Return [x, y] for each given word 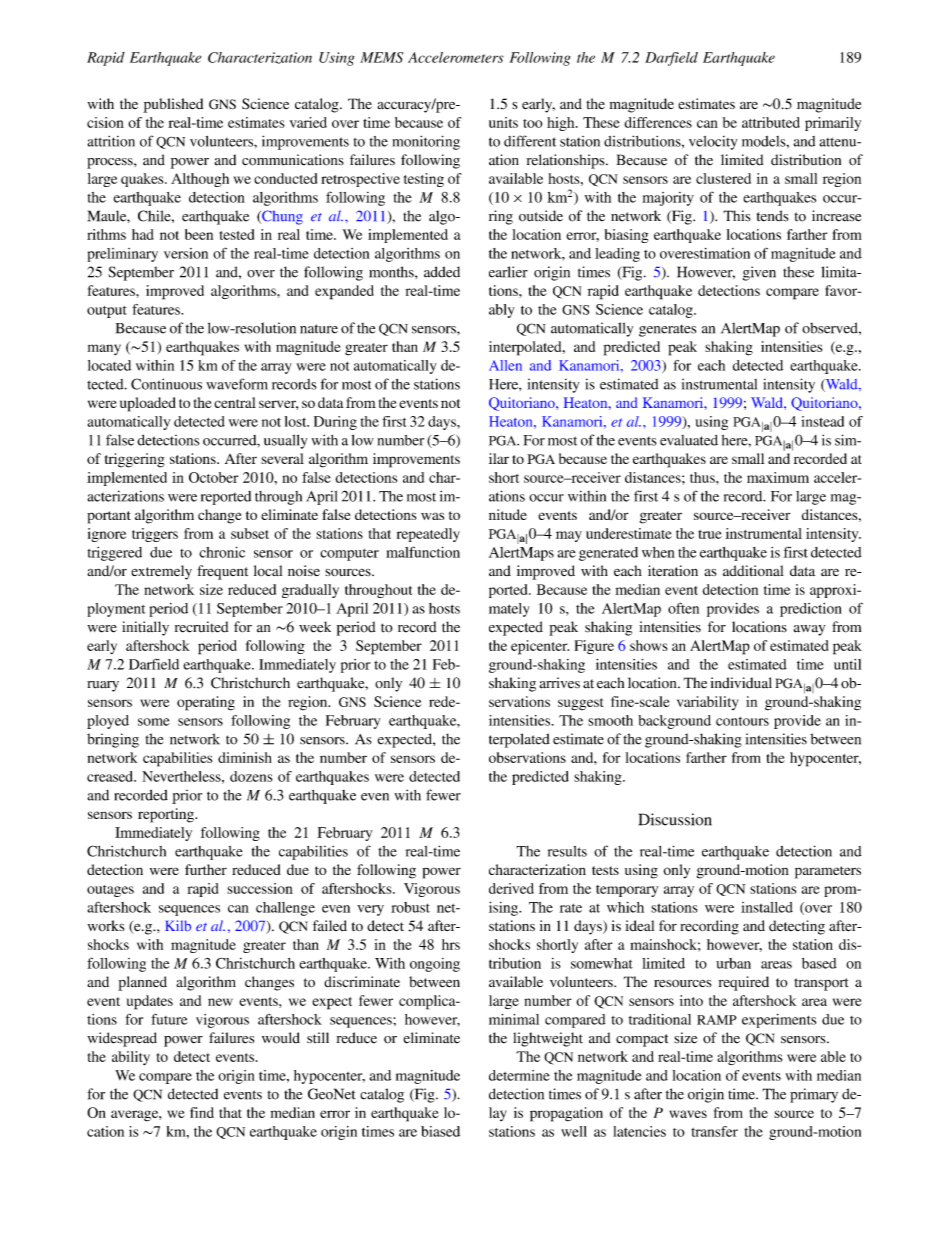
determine [519, 1075]
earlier [508, 272]
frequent [222, 572]
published [173, 105]
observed [831, 328]
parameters [828, 872]
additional [753, 570]
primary [814, 1095]
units [503, 122]
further [206, 869]
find [202, 1112]
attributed [771, 122]
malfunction [423, 552]
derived [511, 888]
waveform [237, 384]
